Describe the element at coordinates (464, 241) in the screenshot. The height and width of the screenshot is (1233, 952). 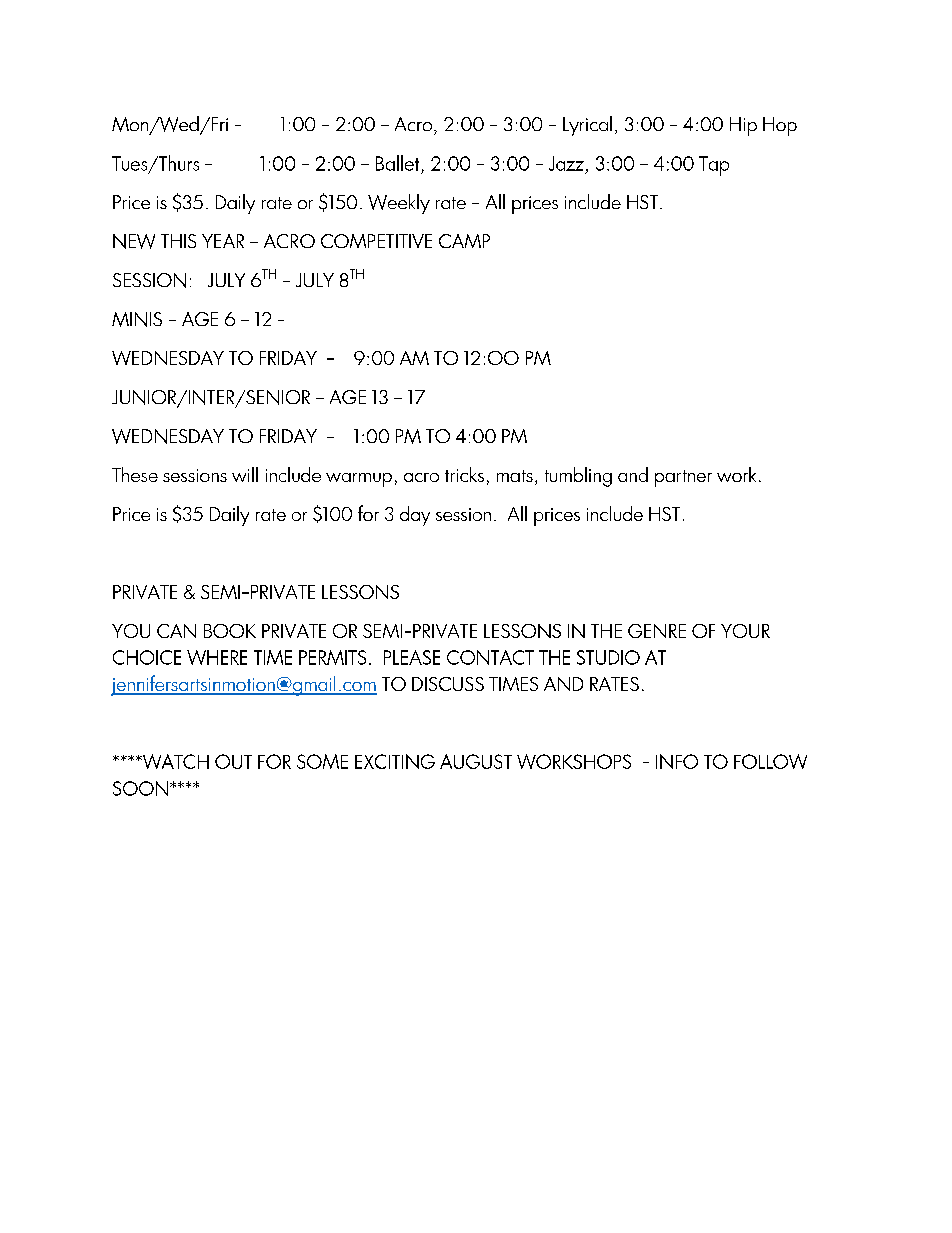
I see `CAMP` at that location.
